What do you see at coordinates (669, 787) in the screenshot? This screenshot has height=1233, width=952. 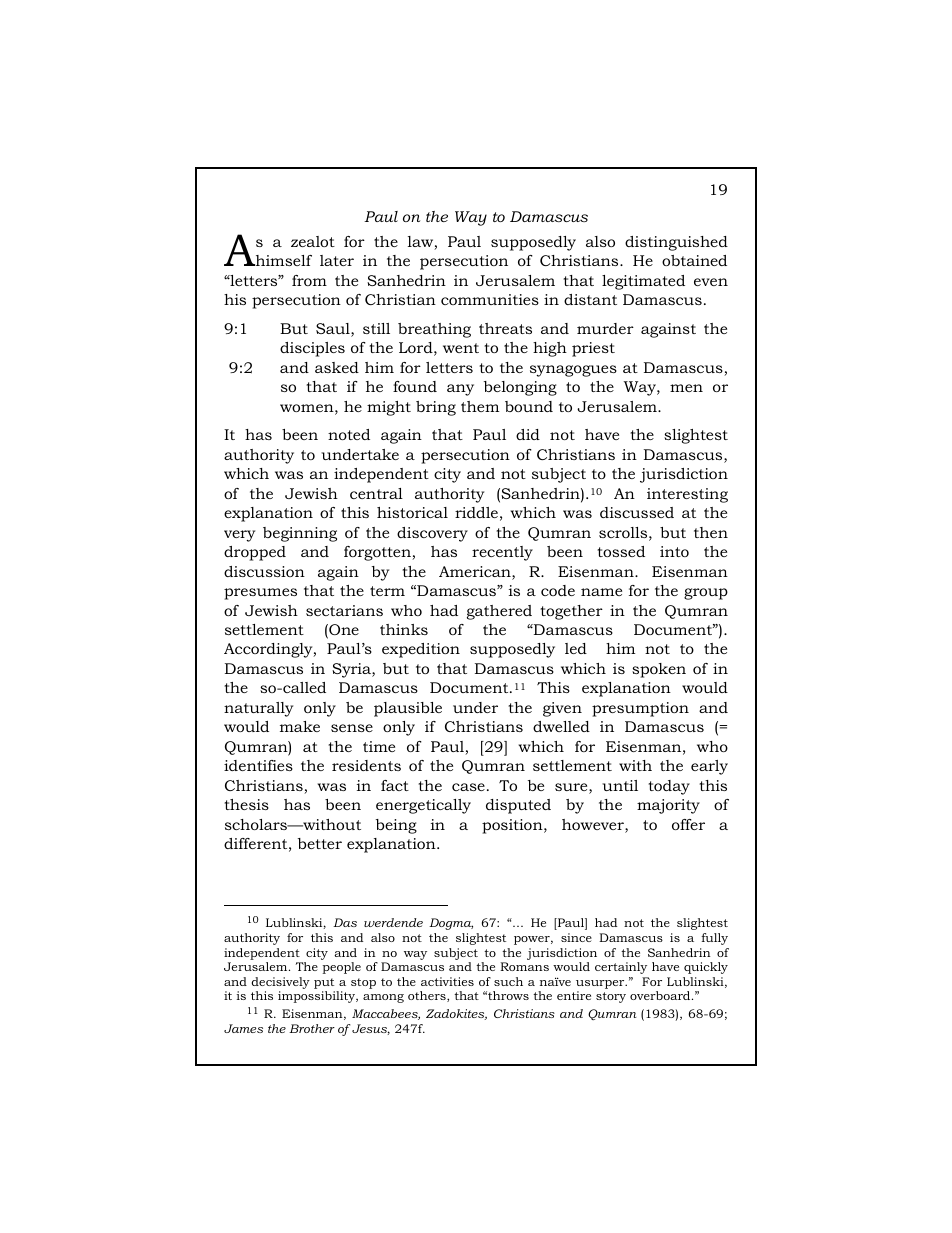 I see `today` at bounding box center [669, 787].
